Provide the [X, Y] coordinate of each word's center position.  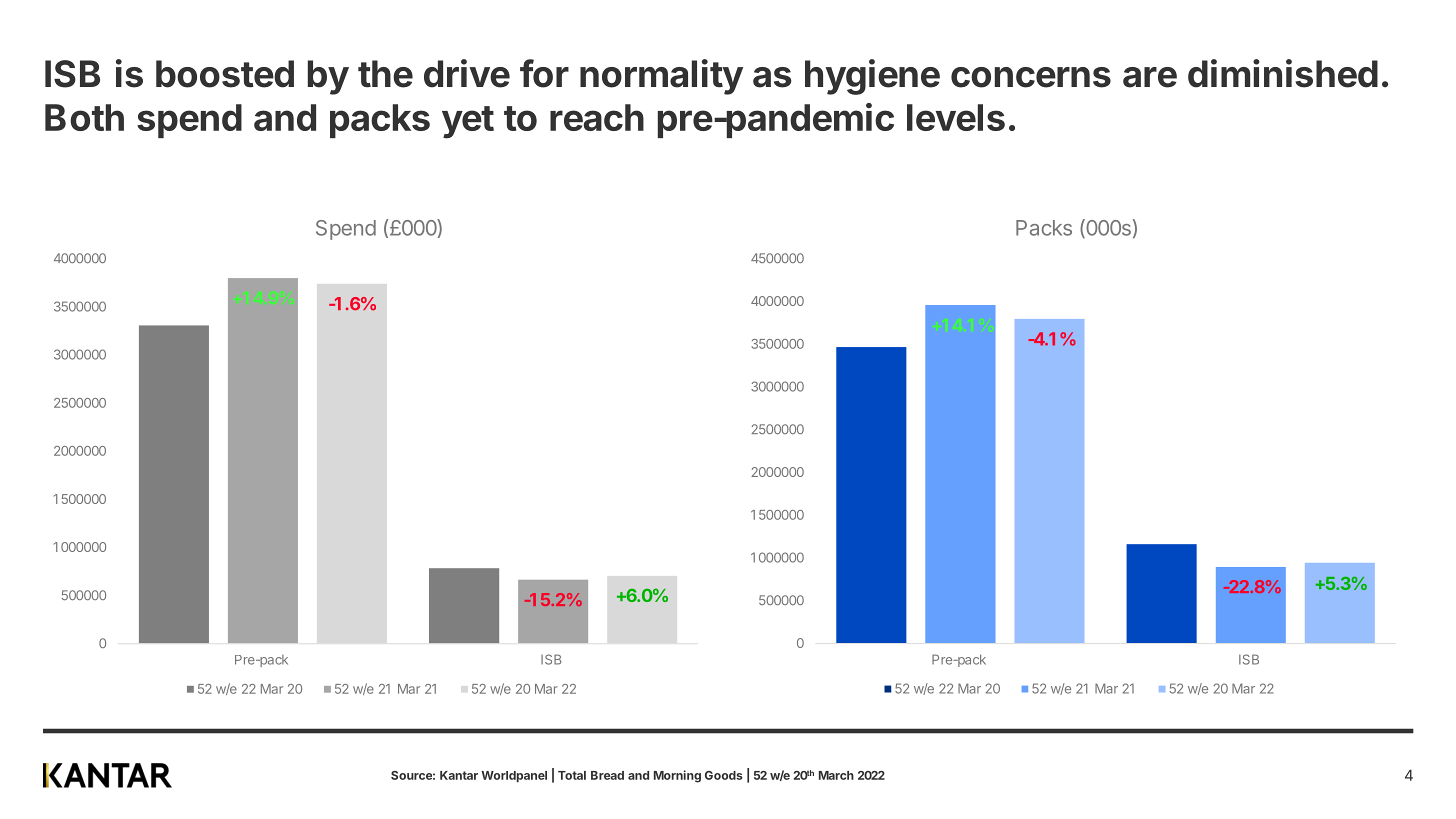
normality [661, 77]
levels [956, 117]
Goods [724, 775]
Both [84, 117]
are [1150, 77]
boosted [225, 74]
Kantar [459, 775]
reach [597, 117]
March [836, 775]
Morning [677, 776]
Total [572, 775]
